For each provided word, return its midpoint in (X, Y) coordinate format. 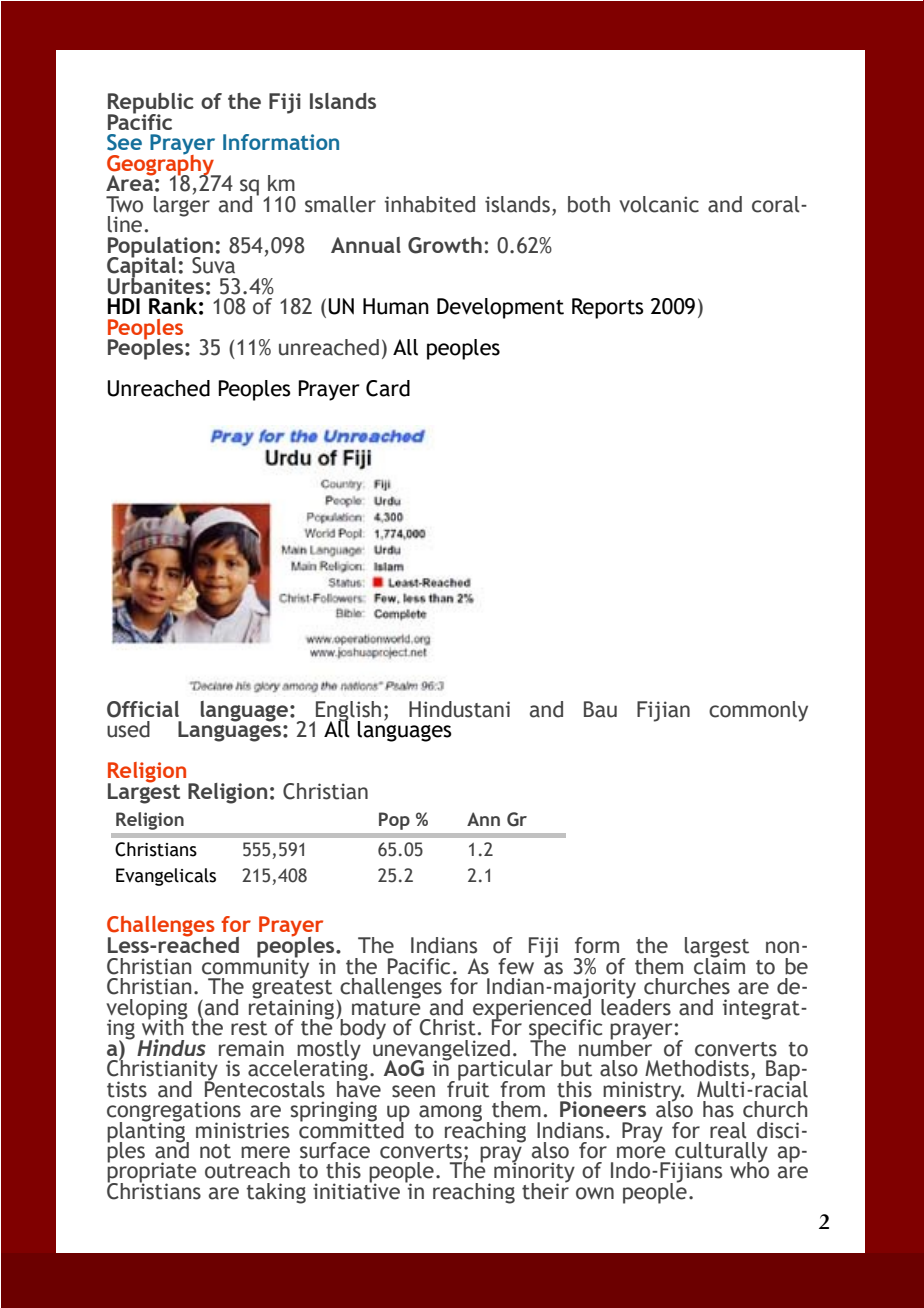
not (215, 1151)
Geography (161, 165)
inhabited (430, 204)
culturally (720, 1153)
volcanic (659, 204)
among (450, 1113)
